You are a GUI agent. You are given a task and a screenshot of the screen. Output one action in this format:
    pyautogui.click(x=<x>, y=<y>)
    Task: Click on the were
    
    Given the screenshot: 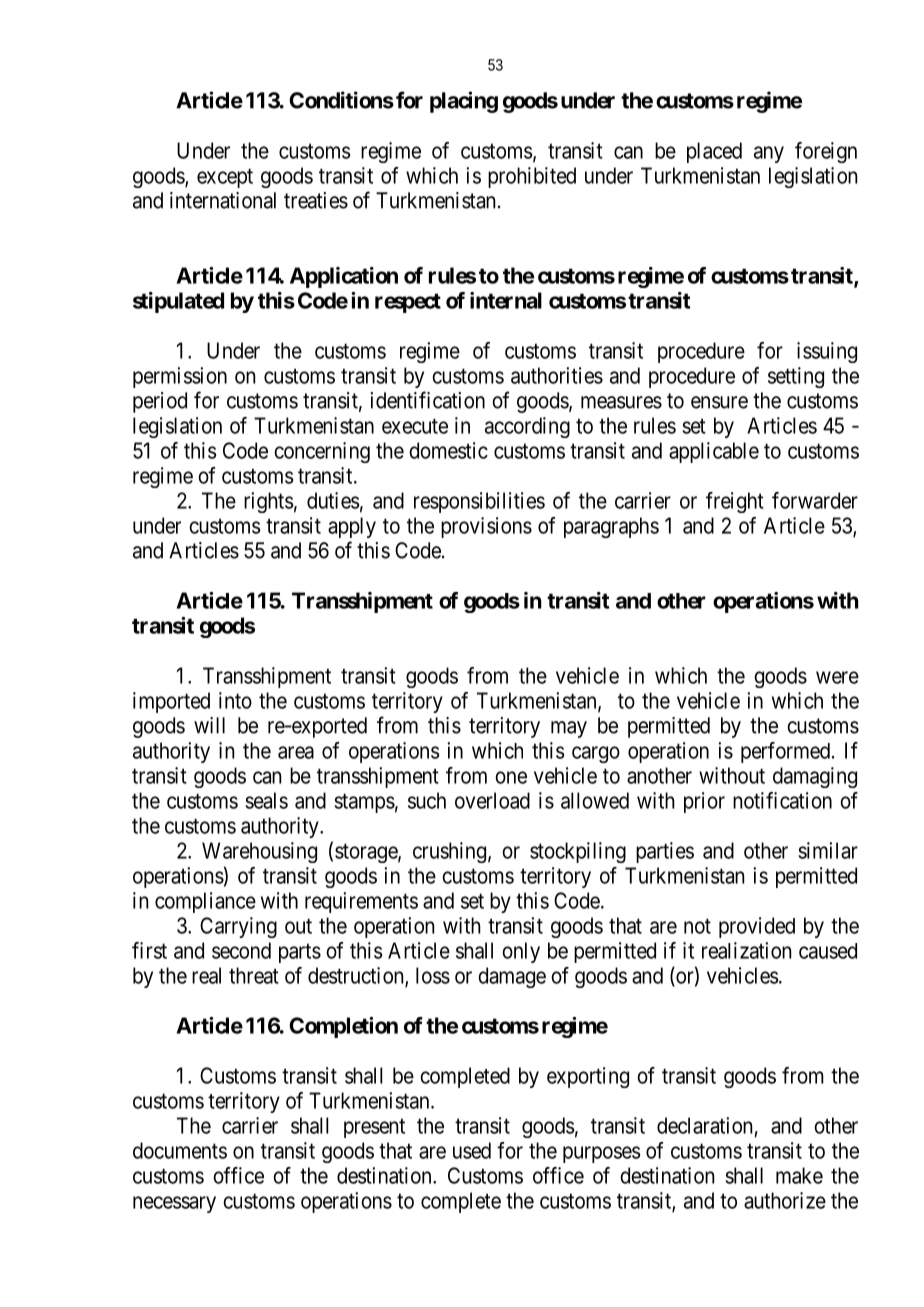 What is the action you would take?
    pyautogui.click(x=837, y=677)
